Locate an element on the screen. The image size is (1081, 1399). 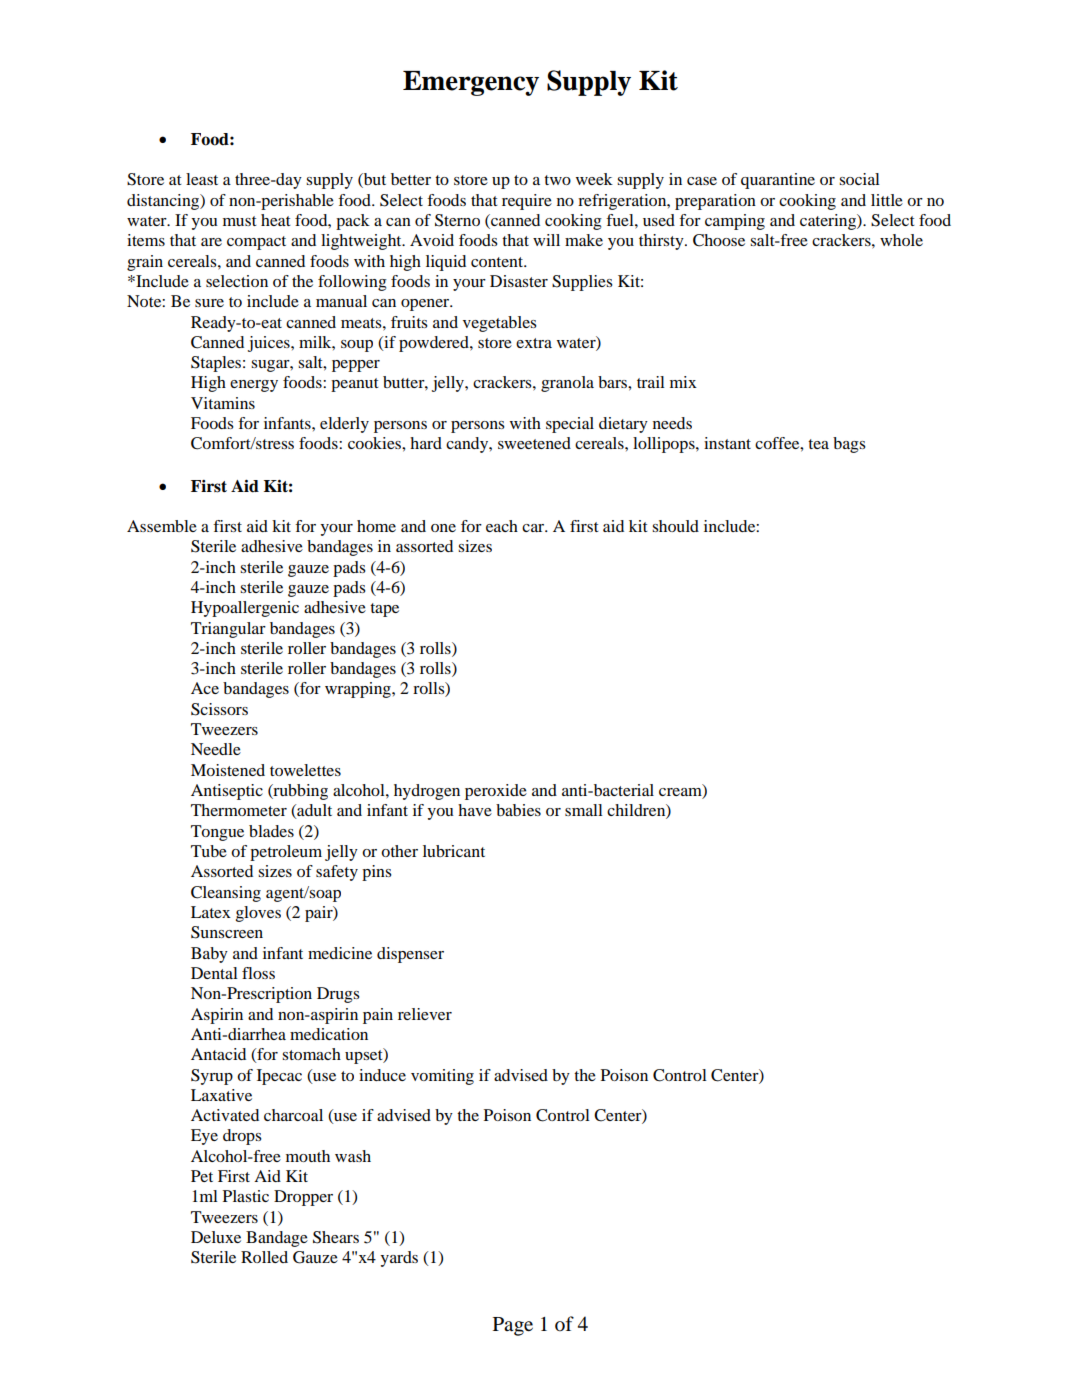
Cleansing is located at coordinates (226, 894).
